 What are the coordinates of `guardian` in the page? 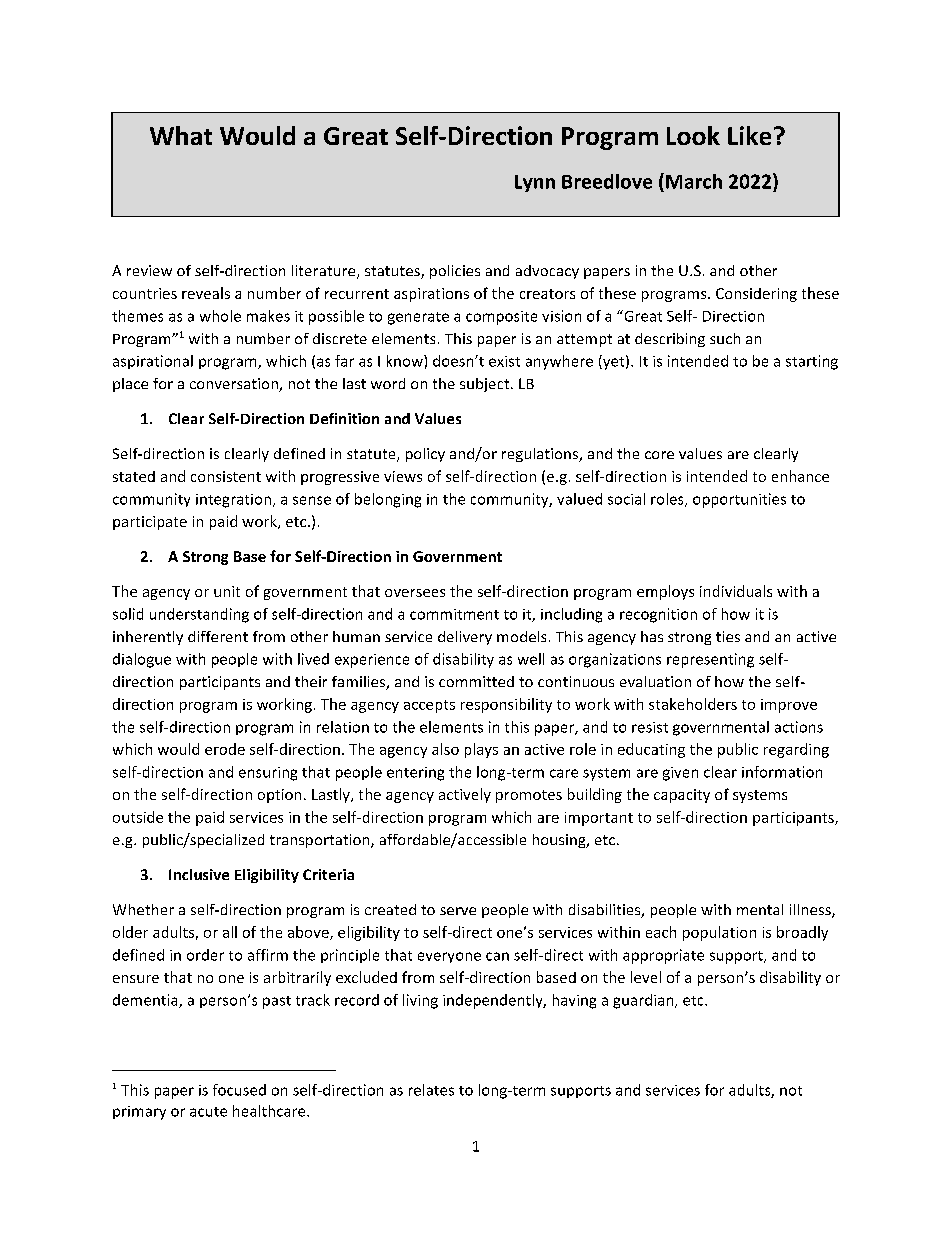 It's located at (644, 1001).
